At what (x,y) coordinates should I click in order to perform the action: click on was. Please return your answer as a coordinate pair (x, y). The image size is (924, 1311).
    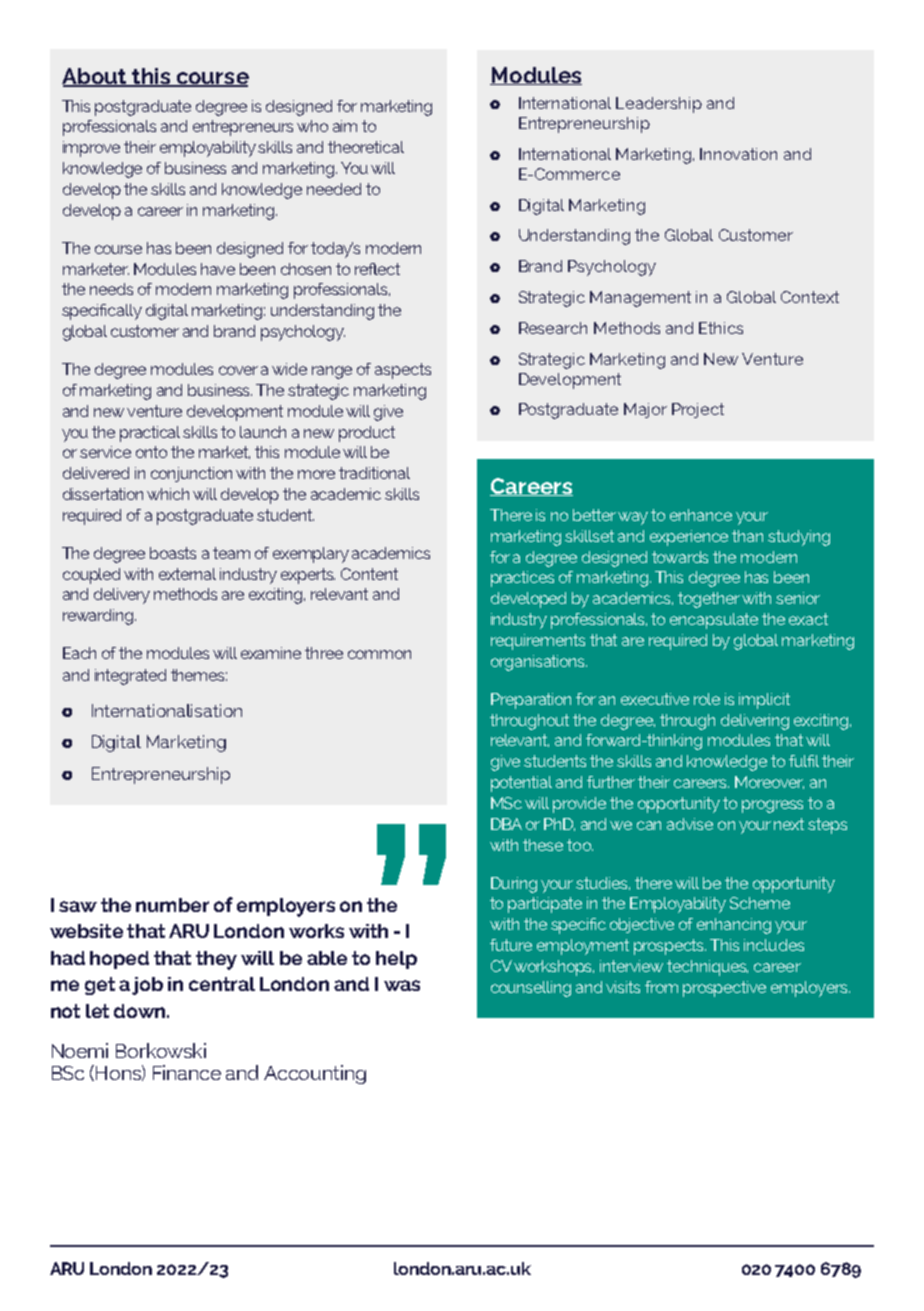
    Looking at the image, I should click on (402, 985).
